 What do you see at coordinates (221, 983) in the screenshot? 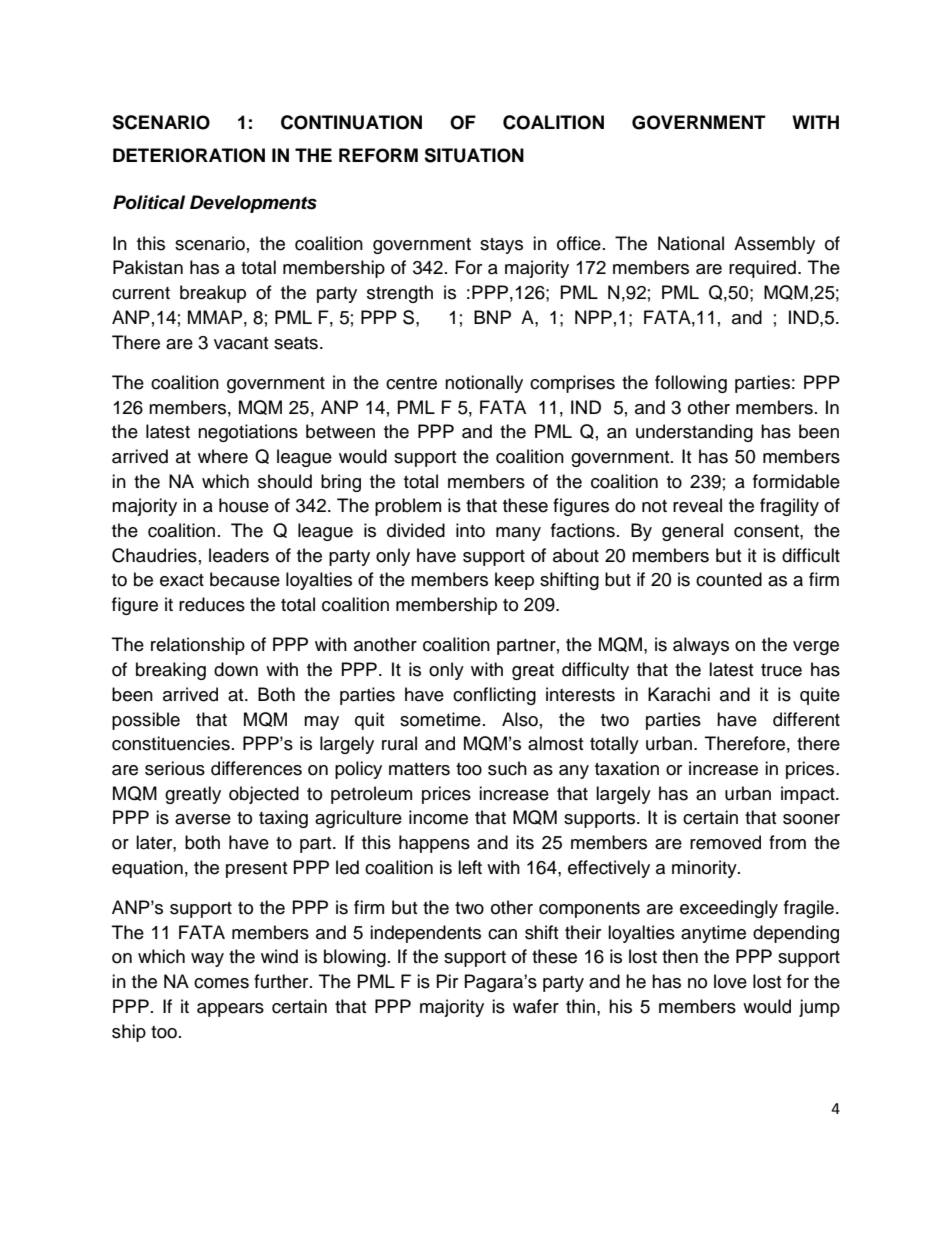
I see `comes` at bounding box center [221, 983].
